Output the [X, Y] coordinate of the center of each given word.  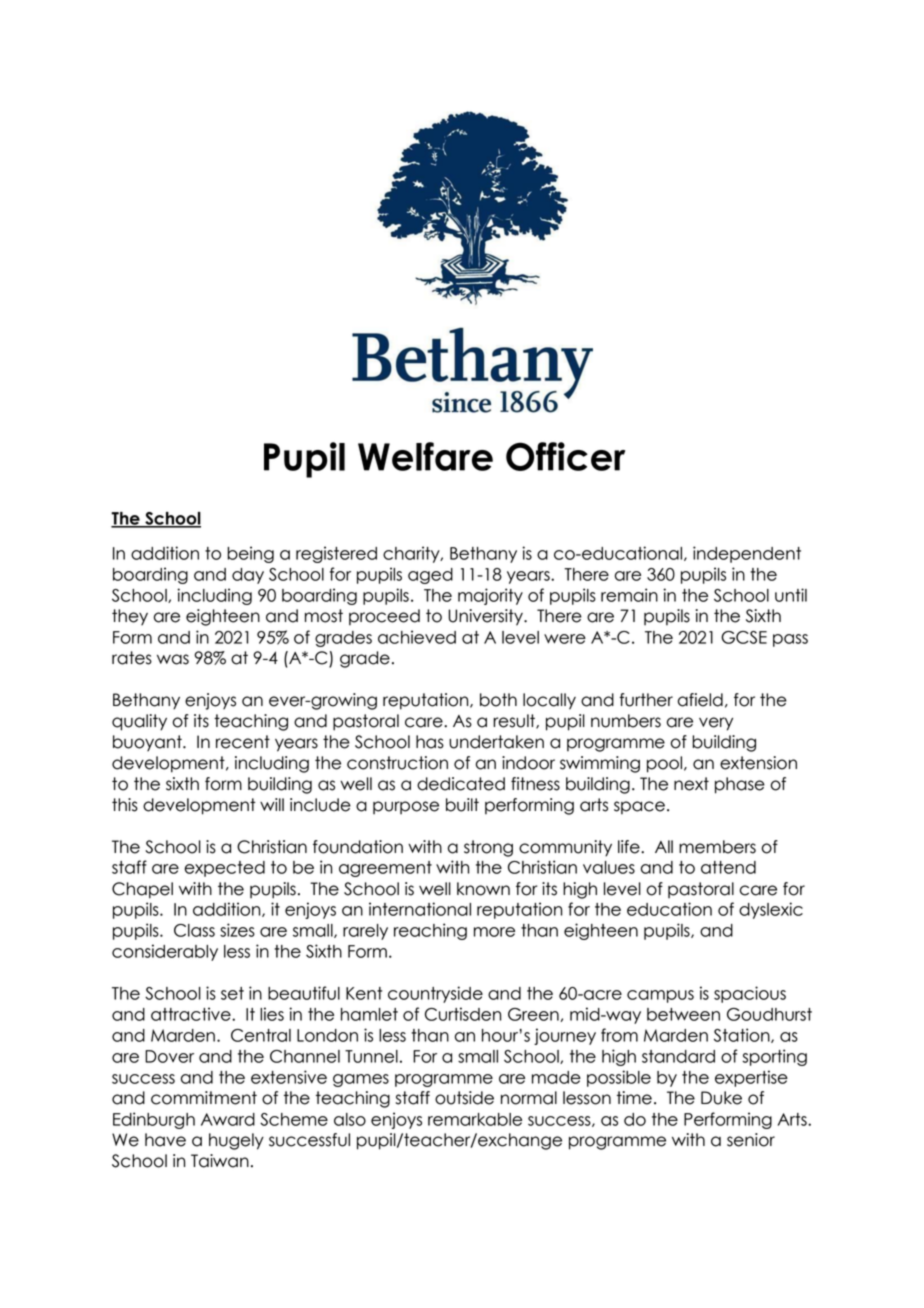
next [691, 784]
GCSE [744, 637]
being [250, 554]
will [272, 804]
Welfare [425, 456]
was [173, 659]
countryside [435, 994]
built [462, 805]
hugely [236, 1141]
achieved [417, 637]
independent [747, 554]
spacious [750, 994]
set [232, 993]
